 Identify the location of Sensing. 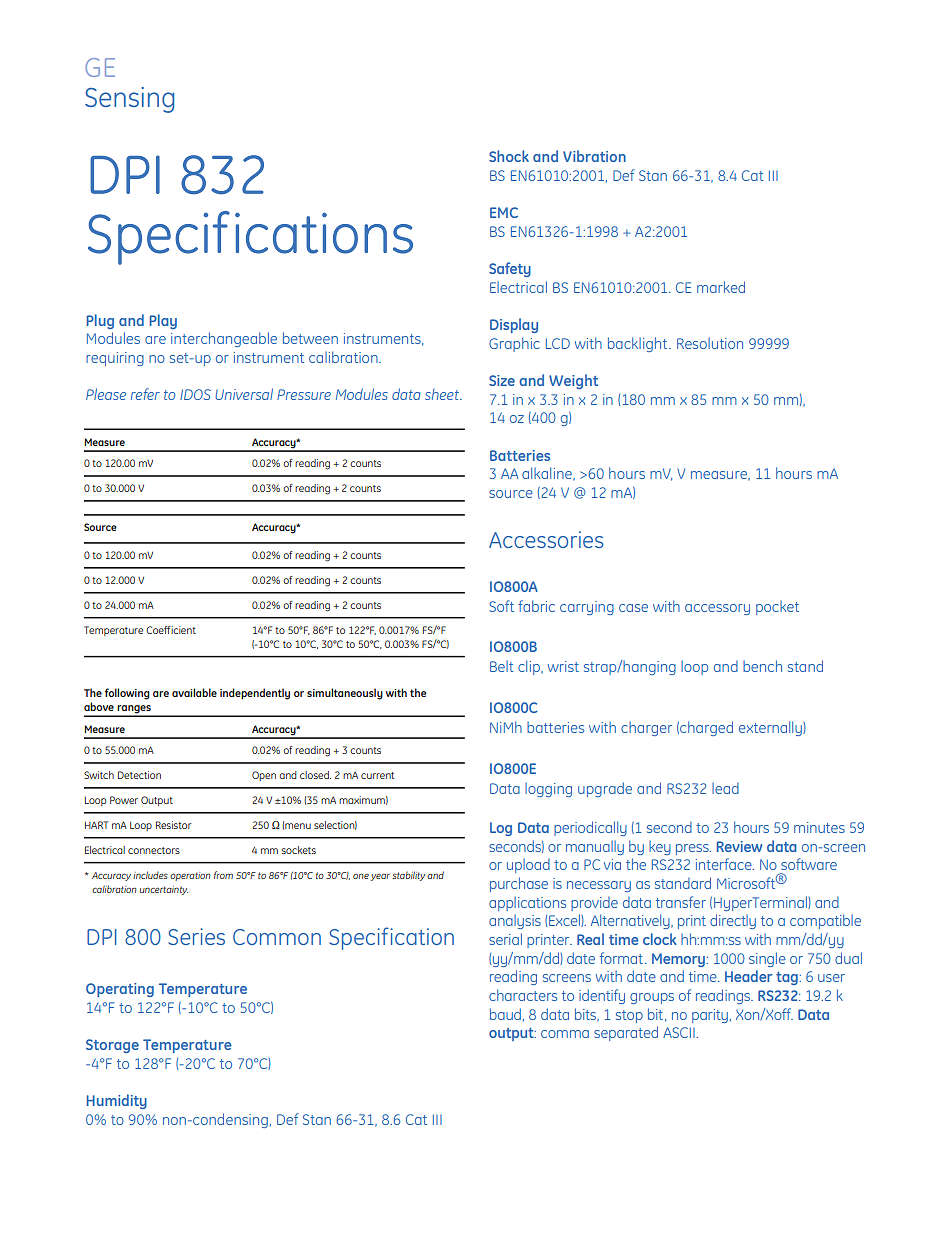
(129, 100).
